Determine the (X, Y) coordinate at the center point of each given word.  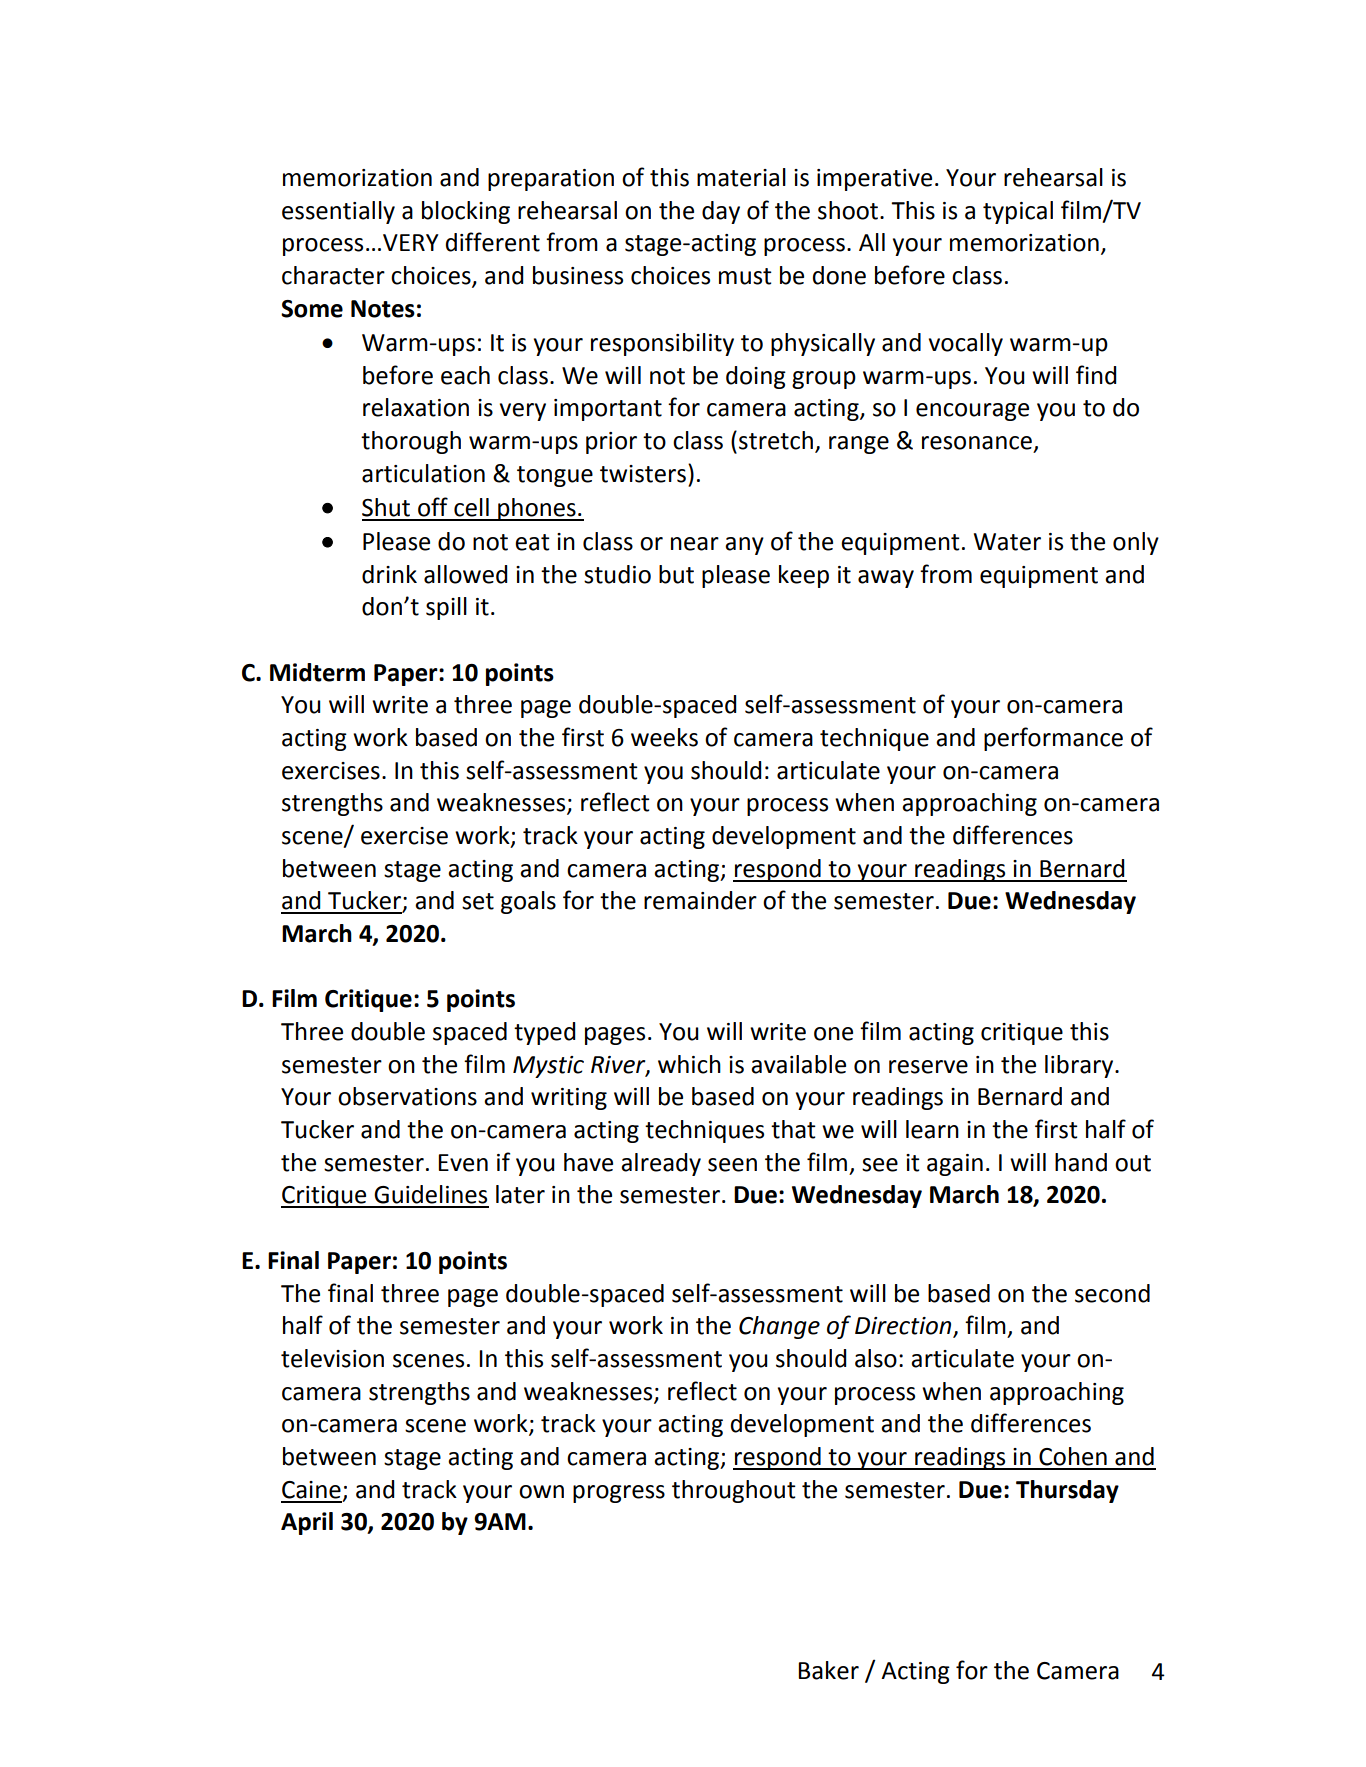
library (1080, 1066)
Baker (828, 1670)
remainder (700, 900)
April (307, 1523)
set (478, 901)
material (741, 177)
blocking (466, 212)
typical (1018, 212)
